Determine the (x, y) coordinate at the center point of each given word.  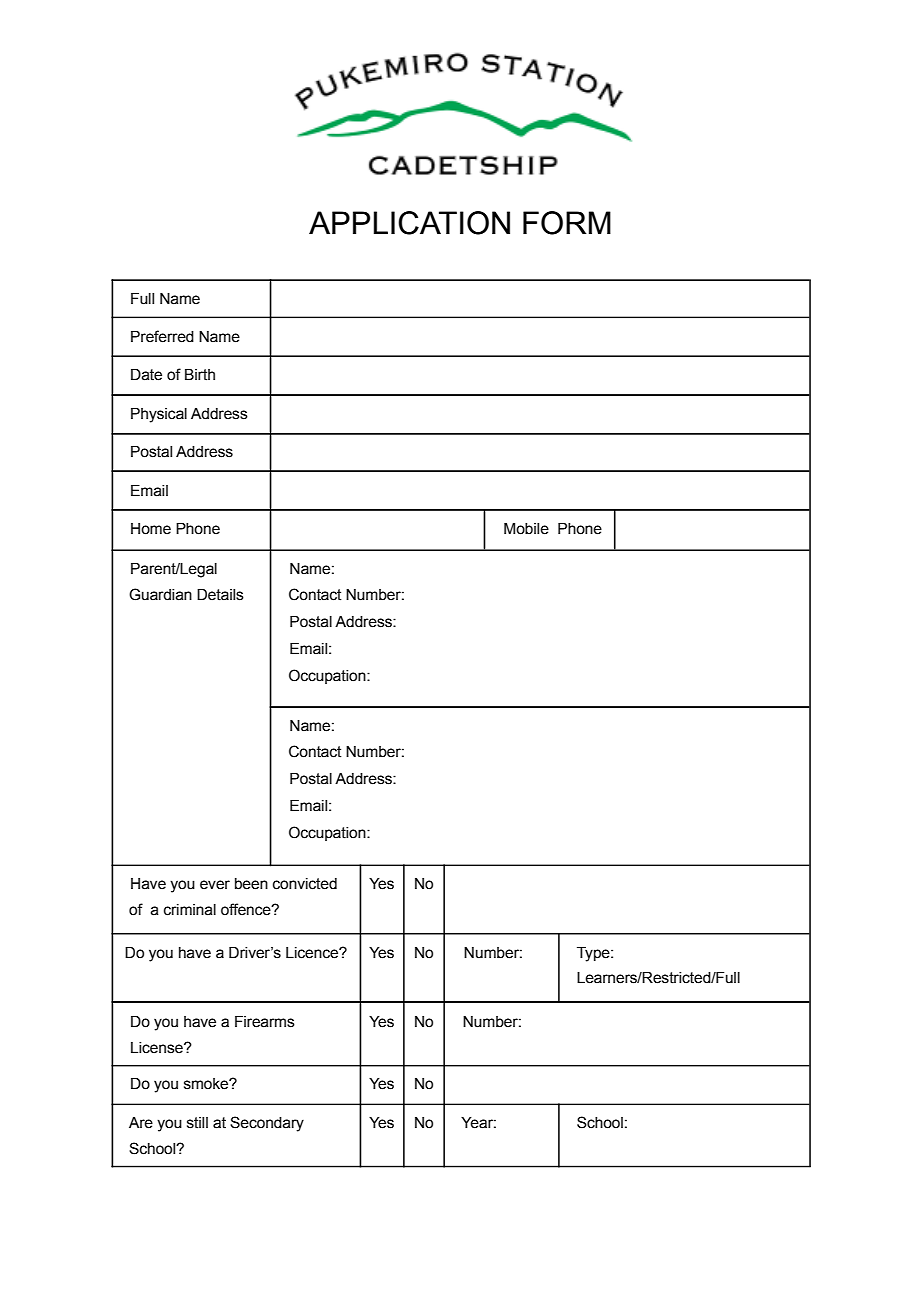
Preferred (162, 336)
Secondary (267, 1124)
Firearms (265, 1022)
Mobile (526, 529)
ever (215, 885)
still (197, 1123)
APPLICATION (409, 223)
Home (151, 529)
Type (594, 954)
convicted (305, 884)
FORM (567, 223)
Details (220, 595)
